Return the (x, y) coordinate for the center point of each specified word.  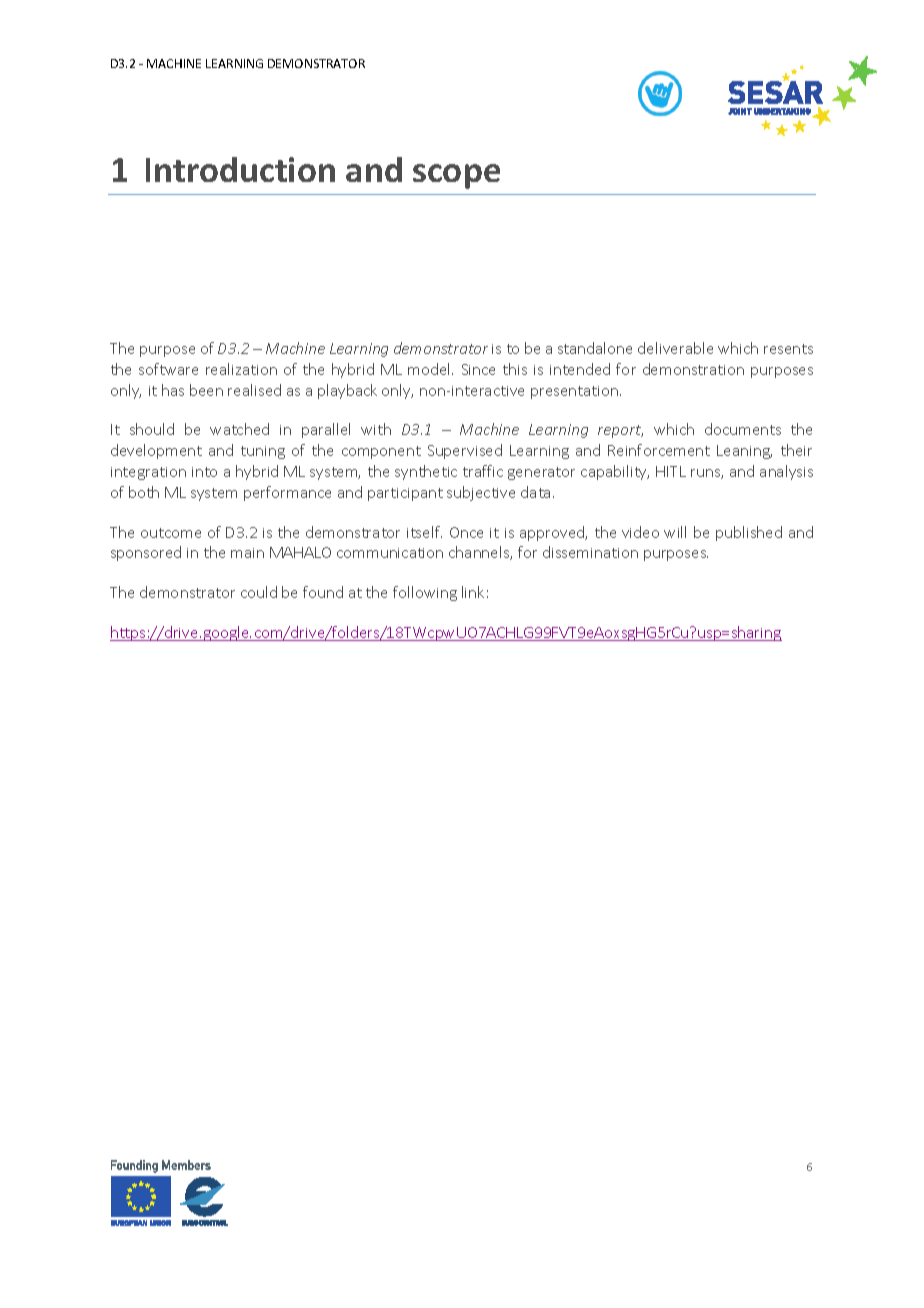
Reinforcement (659, 450)
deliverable (675, 348)
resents (788, 349)
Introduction (240, 169)
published (749, 533)
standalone (595, 348)
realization (241, 369)
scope (456, 176)
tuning (263, 452)
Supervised (465, 451)
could (259, 592)
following (425, 593)
